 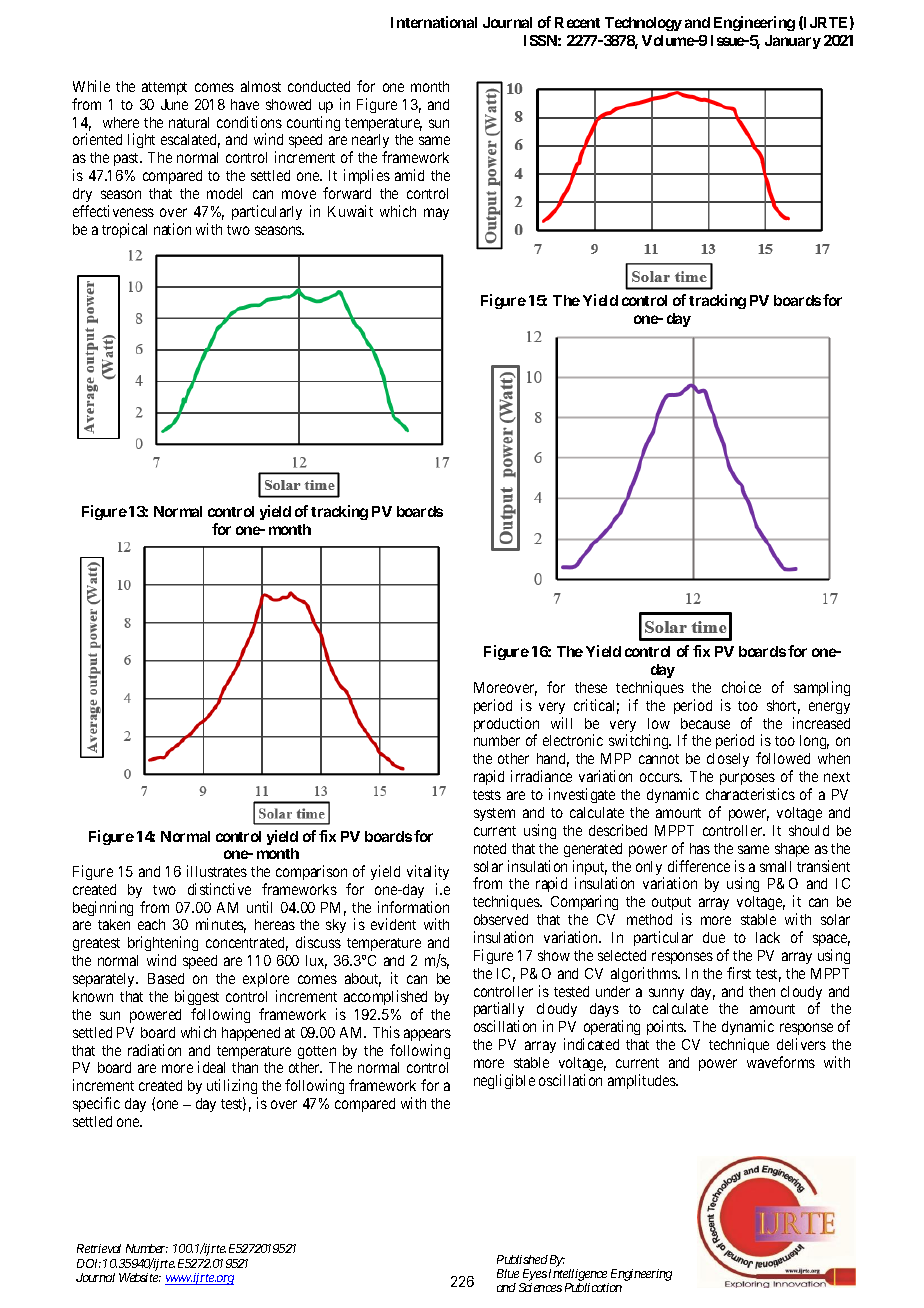 What do you see at coordinates (747, 779) in the screenshot?
I see `purposes` at bounding box center [747, 779].
